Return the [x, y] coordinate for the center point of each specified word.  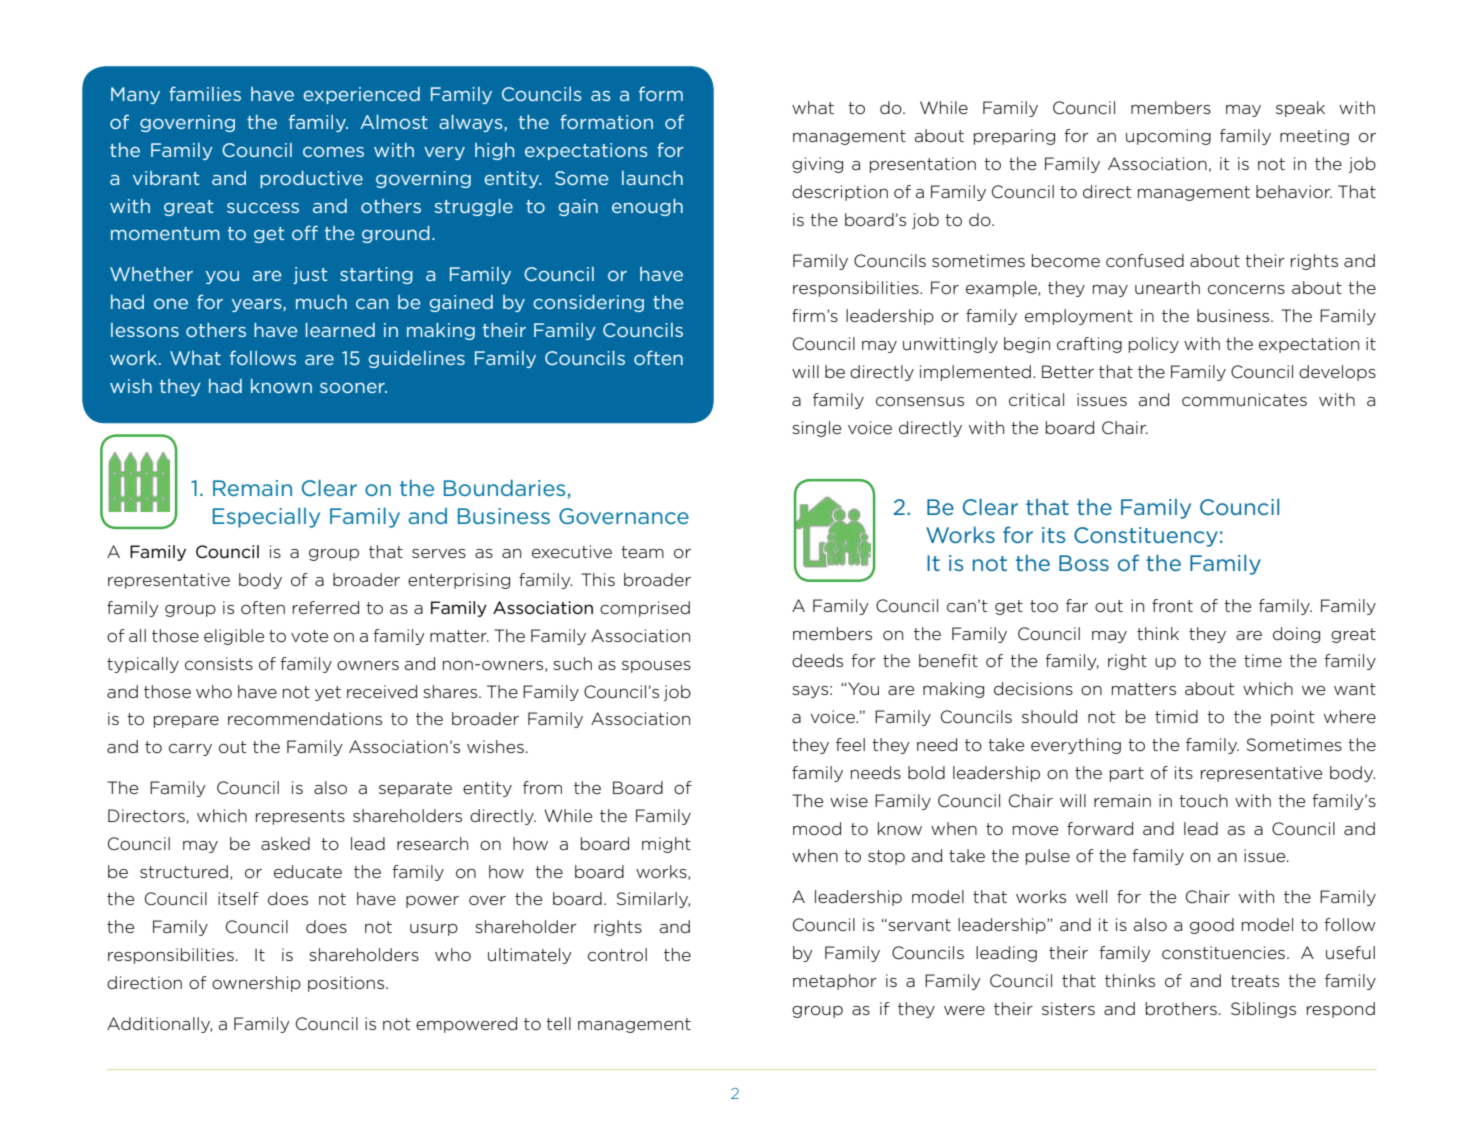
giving [817, 165]
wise [849, 801]
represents [300, 817]
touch [1203, 801]
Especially [266, 518]
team [642, 552]
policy [1154, 345]
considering [588, 303]
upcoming [1168, 137]
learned [340, 330]
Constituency [1146, 537]
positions [347, 984]
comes [333, 152]
